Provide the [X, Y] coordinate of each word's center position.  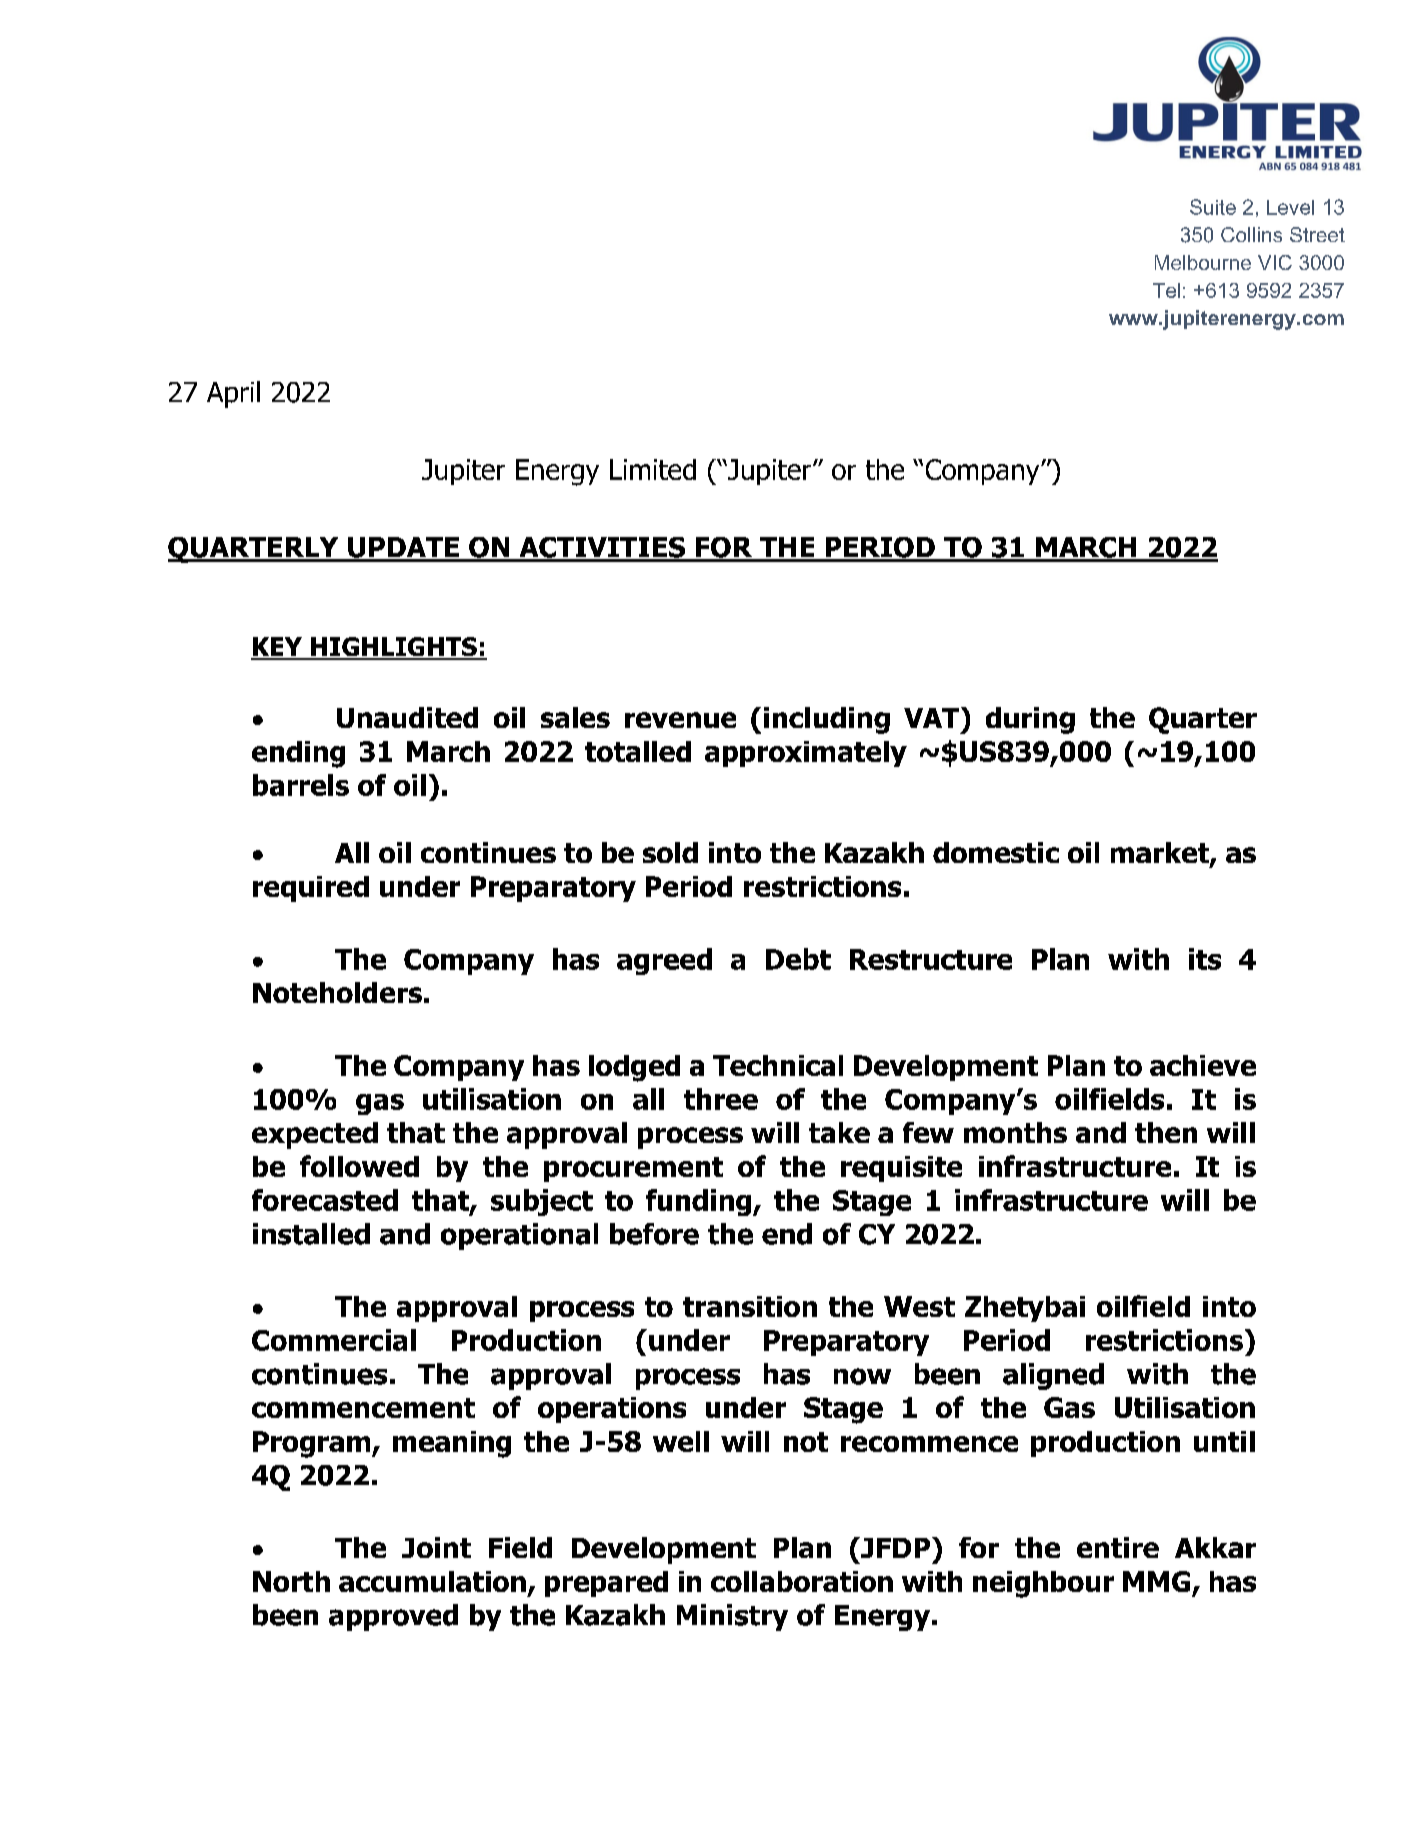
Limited [653, 469]
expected [315, 1135]
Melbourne [1203, 262]
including [827, 720]
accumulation [432, 1581]
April [233, 394]
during [1030, 720]
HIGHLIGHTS [394, 648]
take [839, 1132]
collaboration [802, 1581]
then [1166, 1132]
